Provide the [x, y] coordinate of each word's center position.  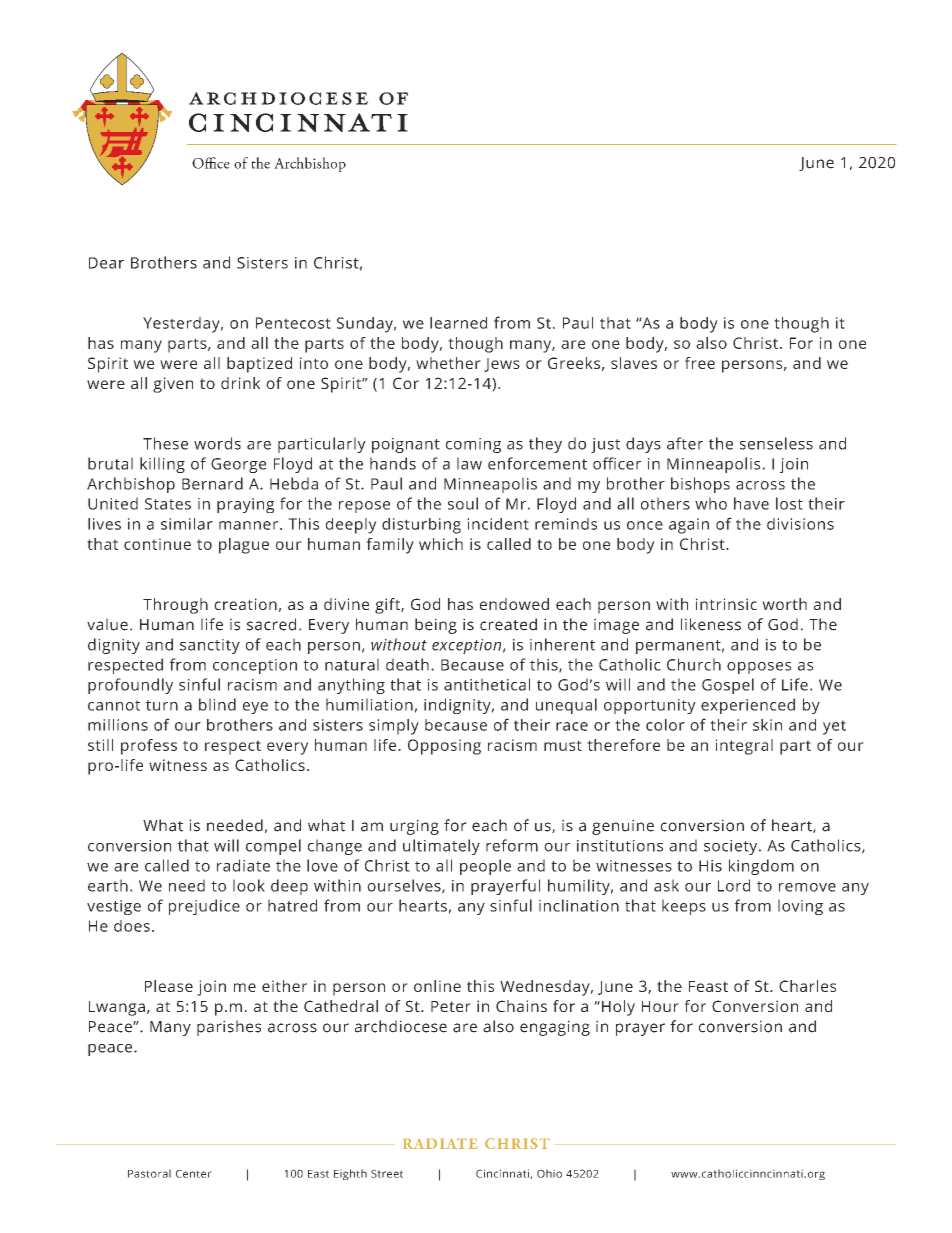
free [700, 363]
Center [194, 1173]
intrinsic [726, 604]
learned [458, 323]
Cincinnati [503, 1174]
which [441, 544]
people [485, 867]
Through [175, 606]
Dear [106, 263]
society [732, 847]
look [249, 885]
